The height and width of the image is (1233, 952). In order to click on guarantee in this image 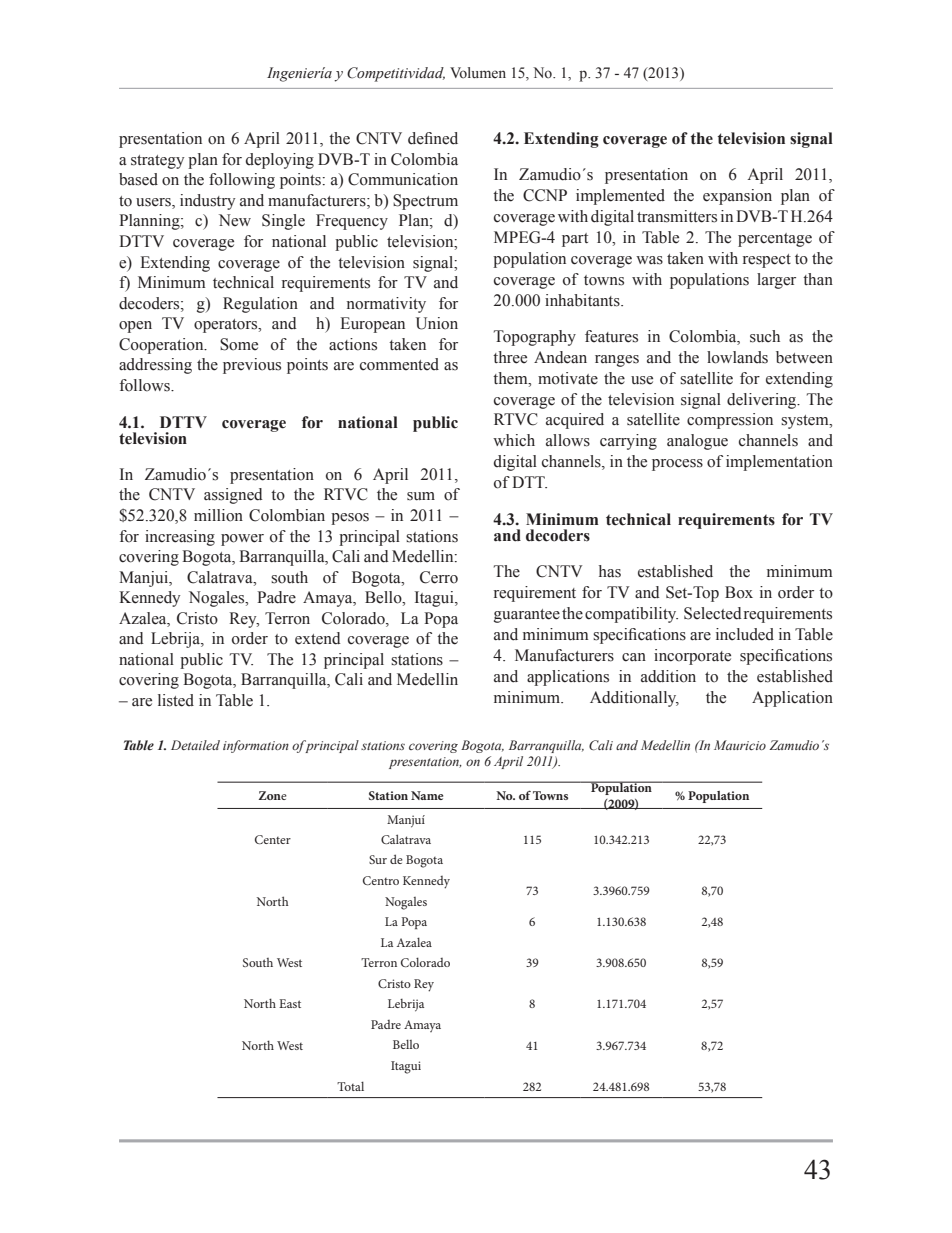, I will do `click(527, 616)`.
